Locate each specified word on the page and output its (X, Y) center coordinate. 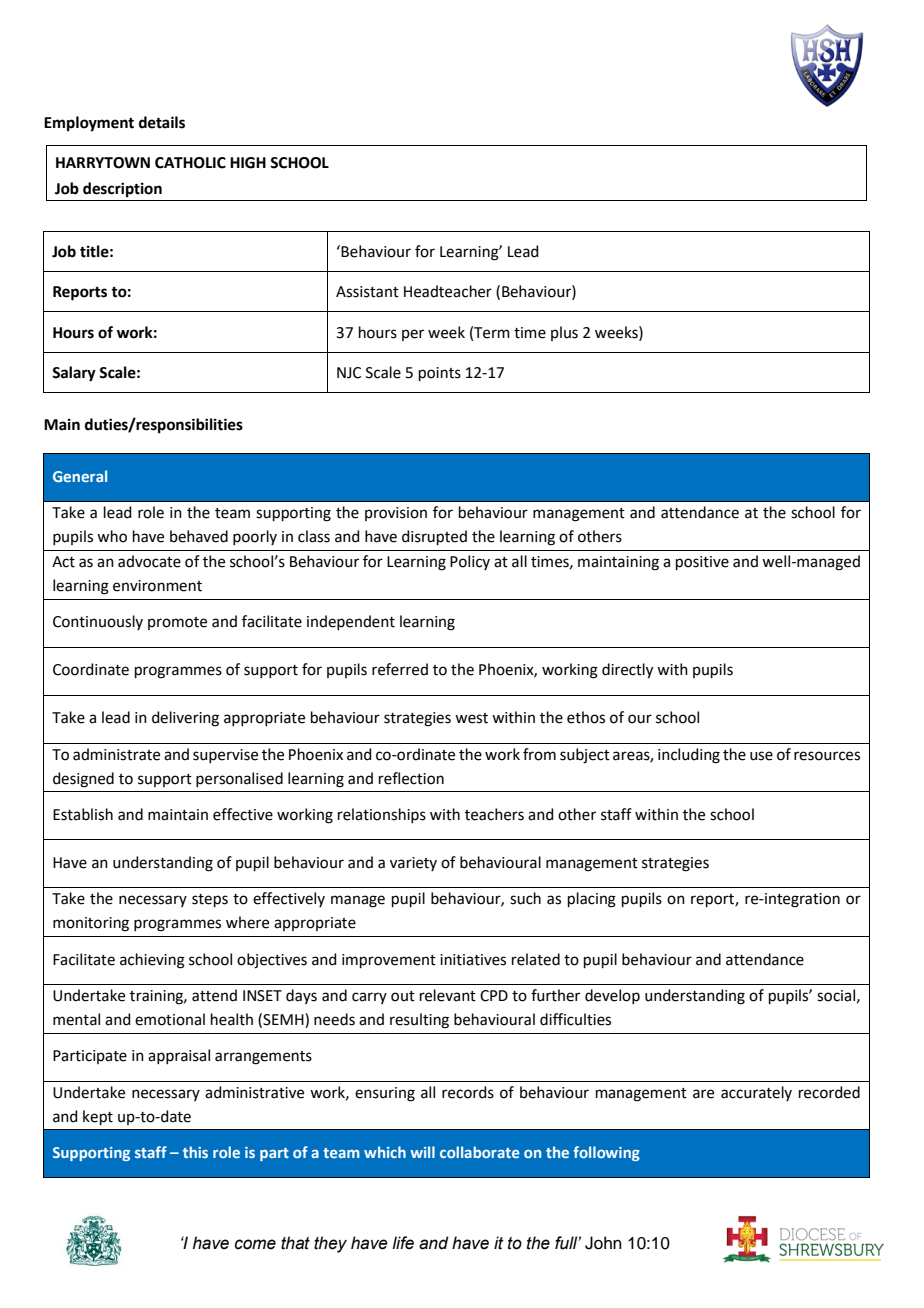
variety (413, 864)
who (112, 536)
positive (702, 563)
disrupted (434, 537)
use (761, 756)
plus (564, 333)
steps (210, 900)
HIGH (248, 163)
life (403, 1243)
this (195, 1152)
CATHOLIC (190, 163)
